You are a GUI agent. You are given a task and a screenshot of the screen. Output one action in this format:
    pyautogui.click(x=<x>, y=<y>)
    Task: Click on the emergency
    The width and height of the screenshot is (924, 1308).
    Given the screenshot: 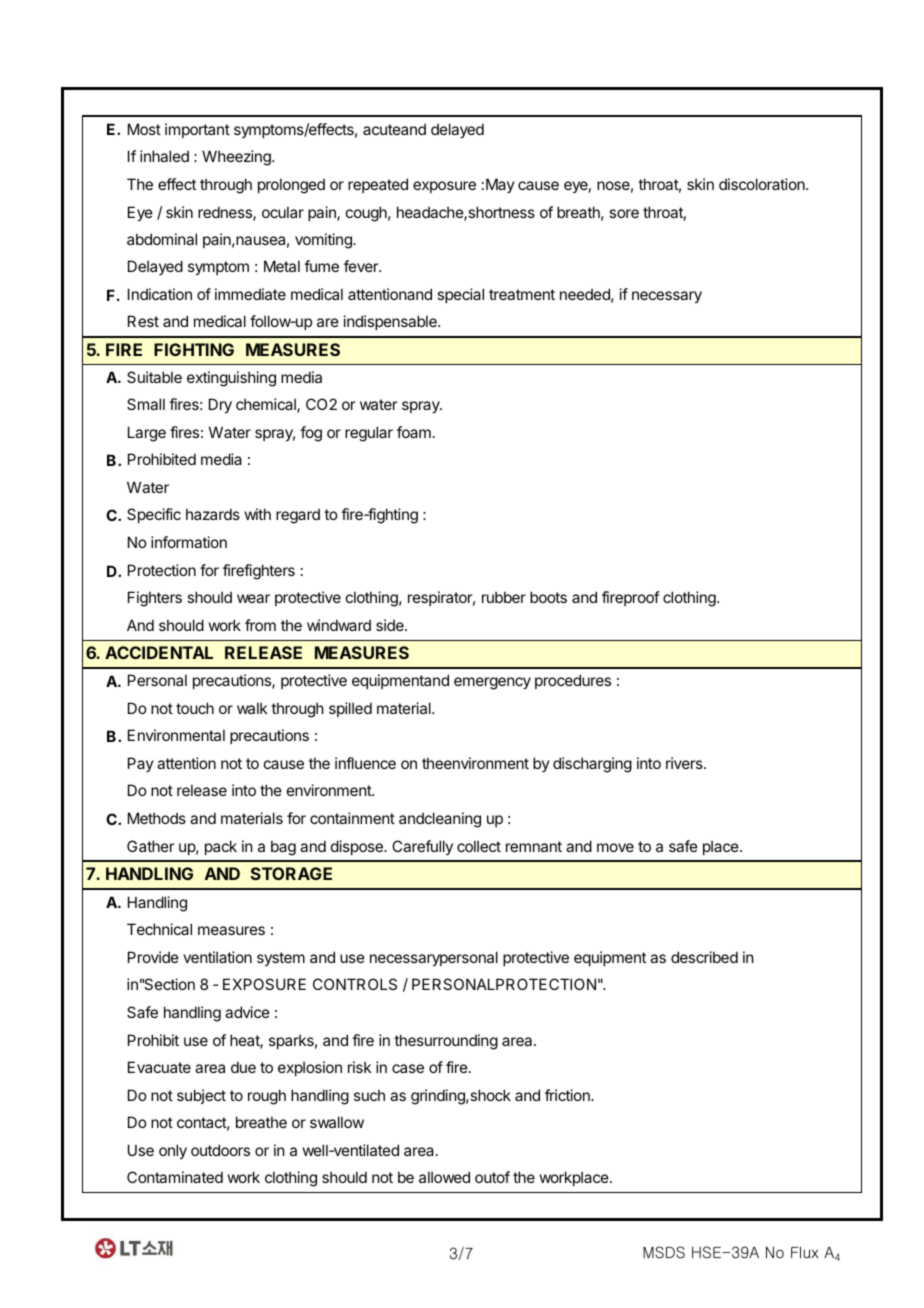 What is the action you would take?
    pyautogui.click(x=492, y=683)
